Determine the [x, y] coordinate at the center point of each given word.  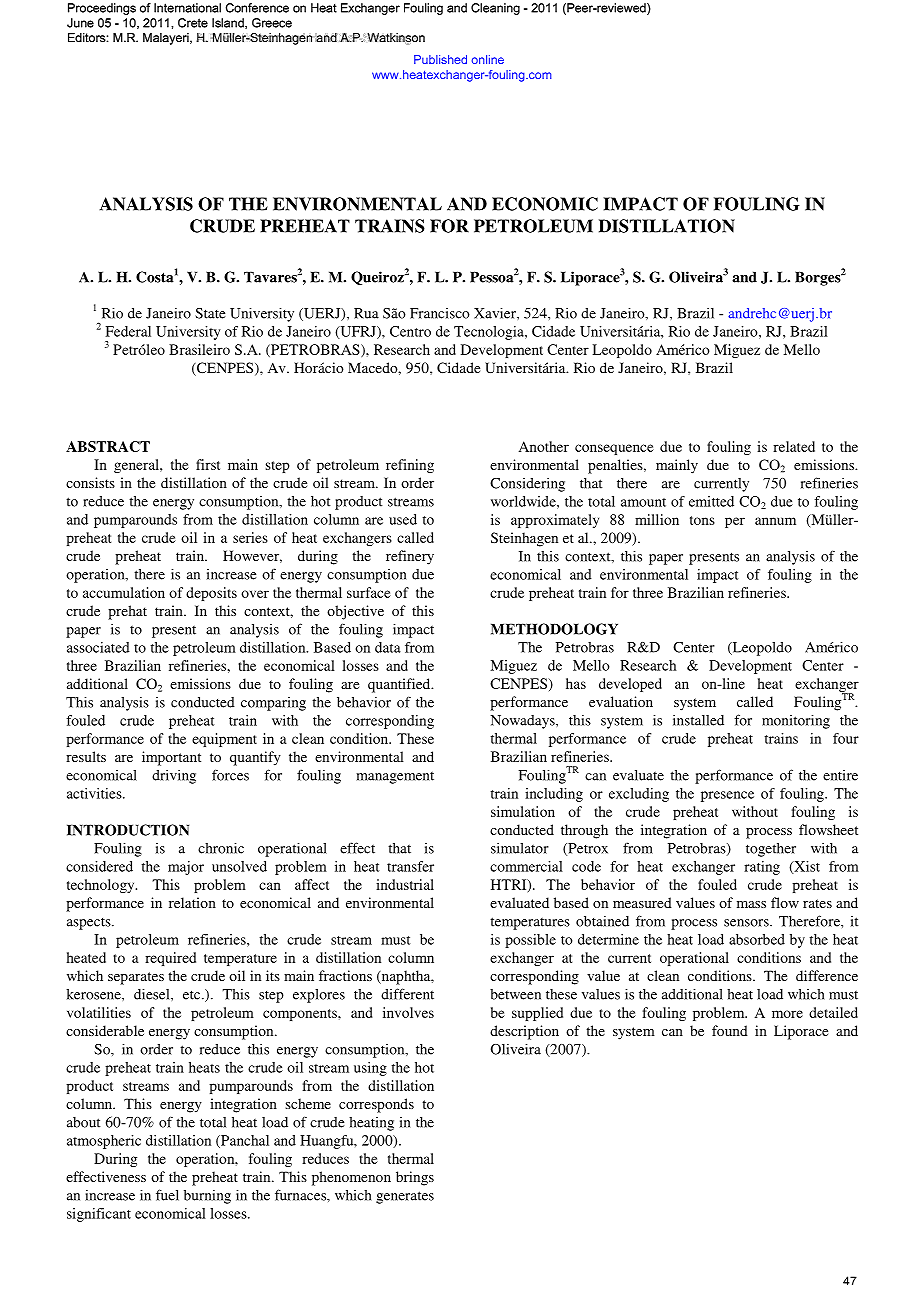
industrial [405, 884]
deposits [211, 594]
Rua [366, 313]
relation [192, 902]
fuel [167, 1195]
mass [751, 904]
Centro [410, 331]
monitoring [796, 721]
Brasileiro [199, 349]
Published [440, 59]
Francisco [440, 313]
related [794, 446]
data [388, 647]
